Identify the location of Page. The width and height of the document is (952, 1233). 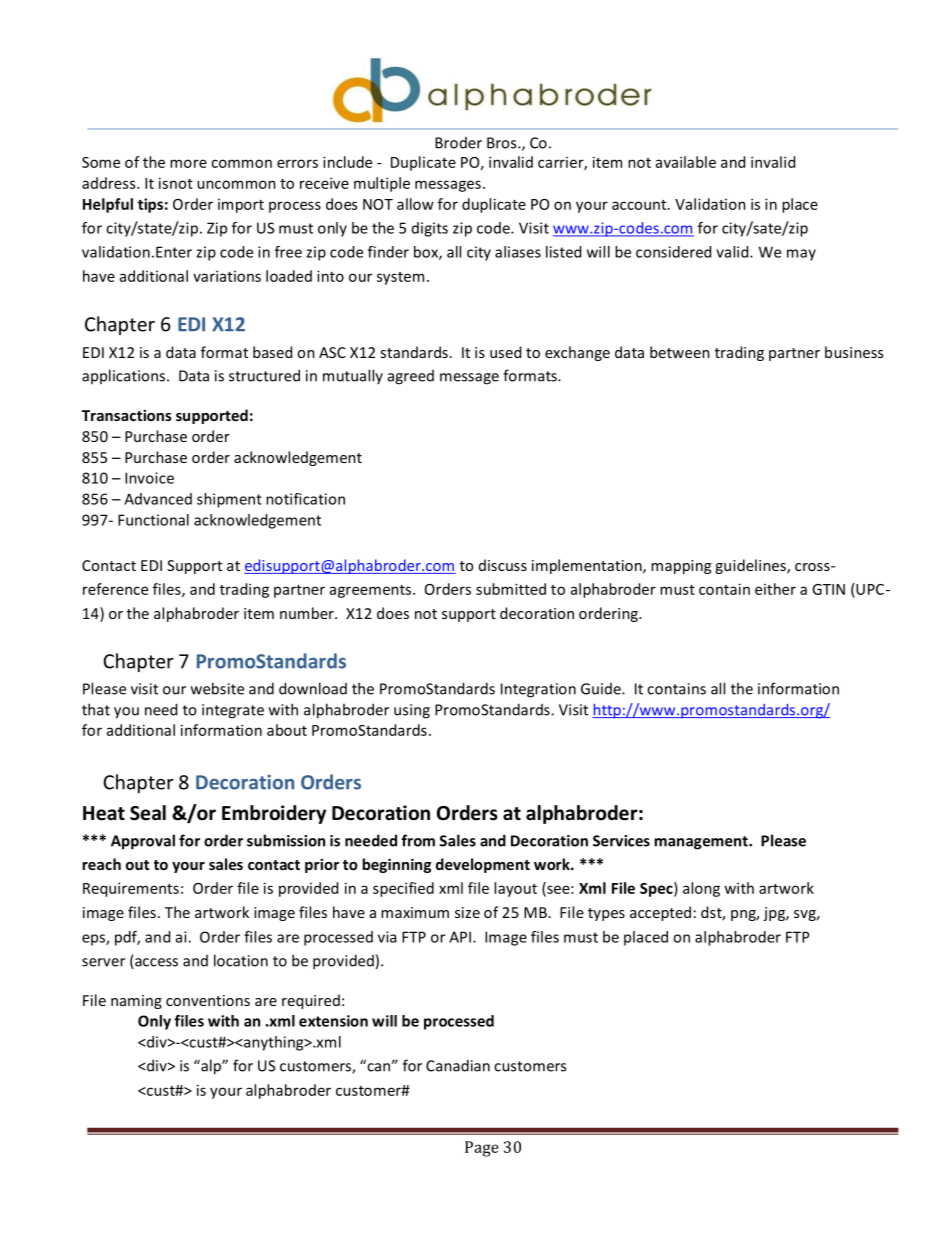
(482, 1149).
